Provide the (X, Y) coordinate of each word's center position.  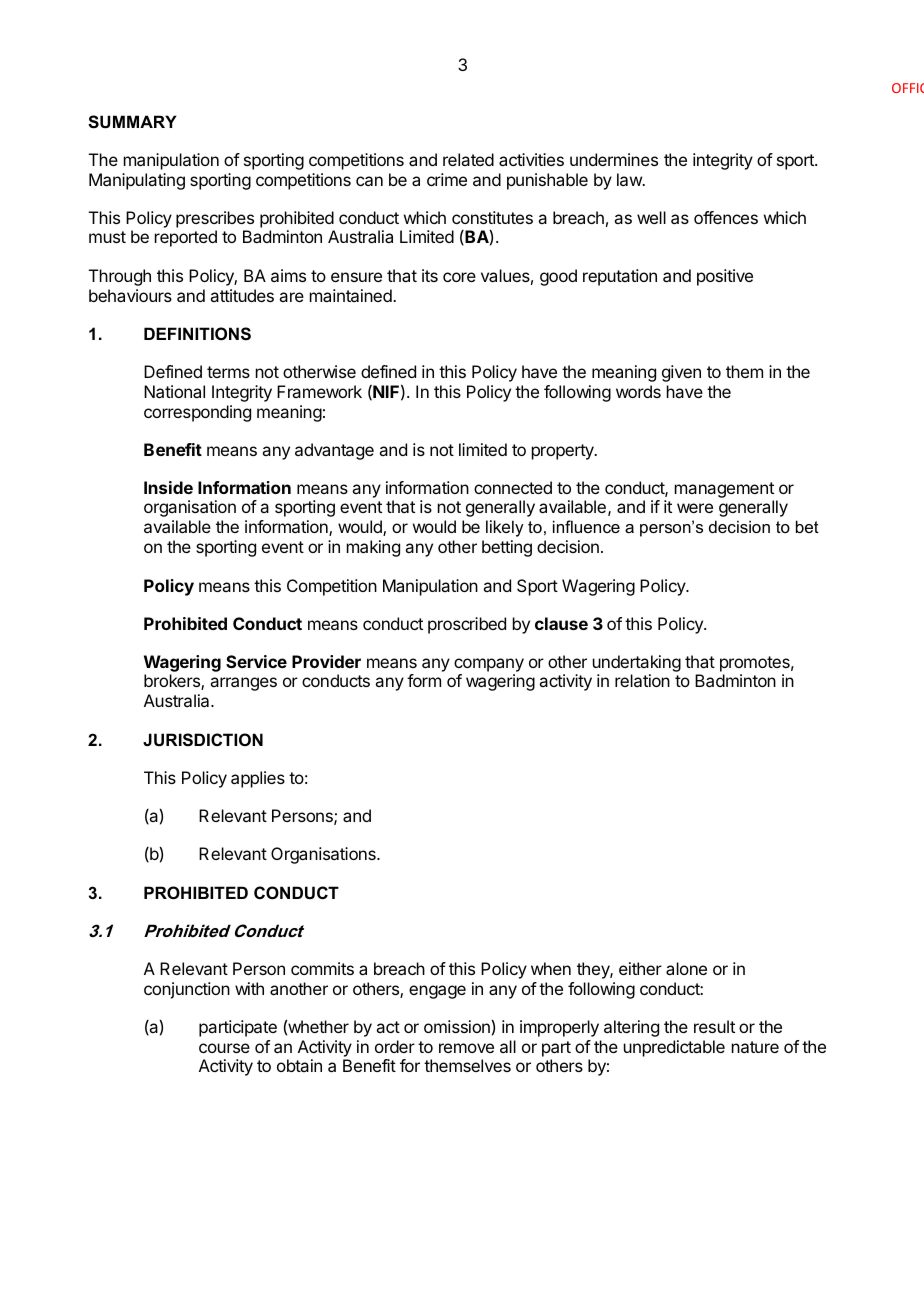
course (224, 1048)
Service (256, 661)
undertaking (637, 663)
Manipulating (137, 181)
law (630, 179)
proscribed (467, 625)
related (468, 159)
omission (458, 1026)
